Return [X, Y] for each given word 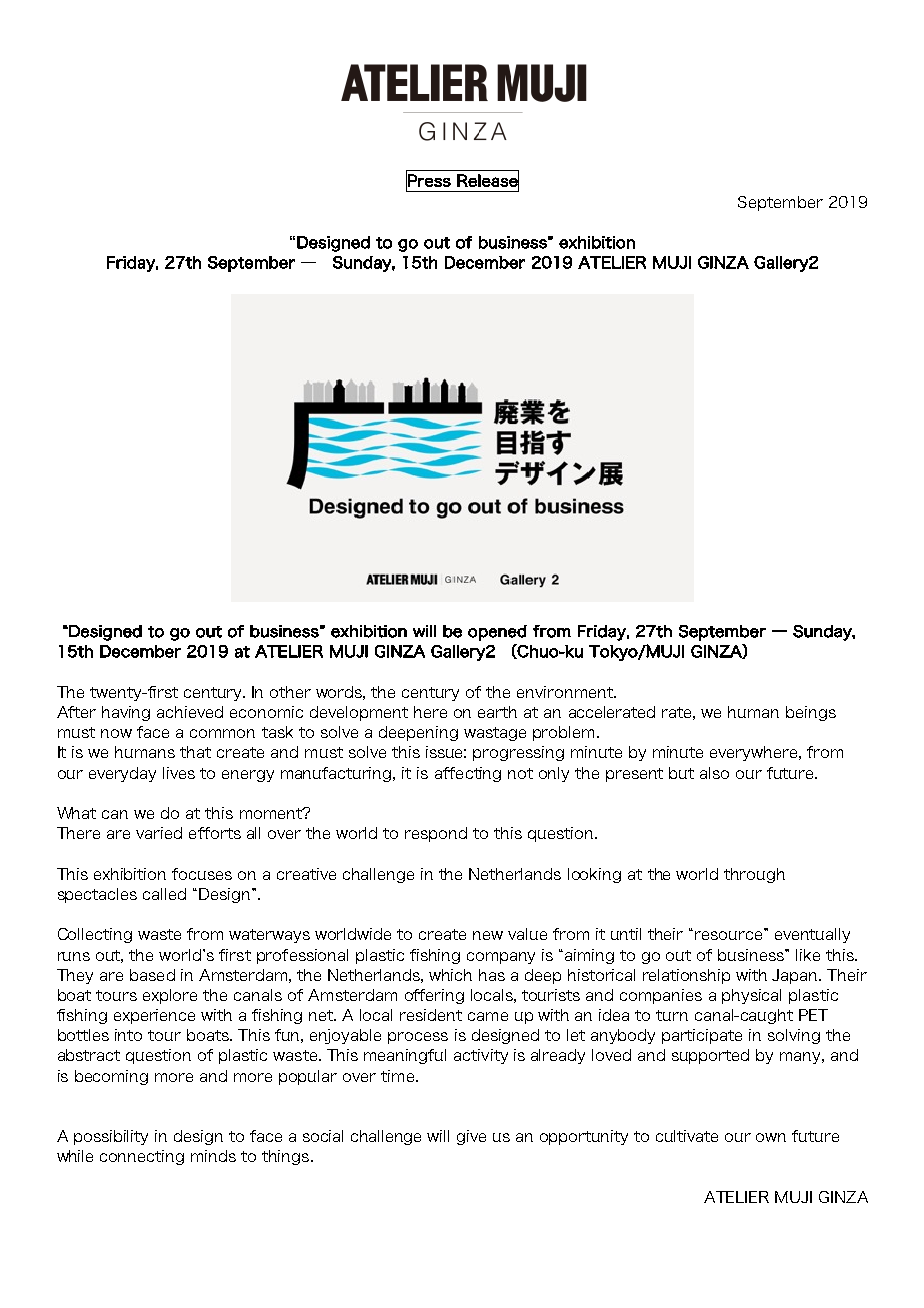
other [290, 692]
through [754, 875]
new [488, 935]
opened [497, 633]
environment [566, 692]
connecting [142, 1157]
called [164, 894]
